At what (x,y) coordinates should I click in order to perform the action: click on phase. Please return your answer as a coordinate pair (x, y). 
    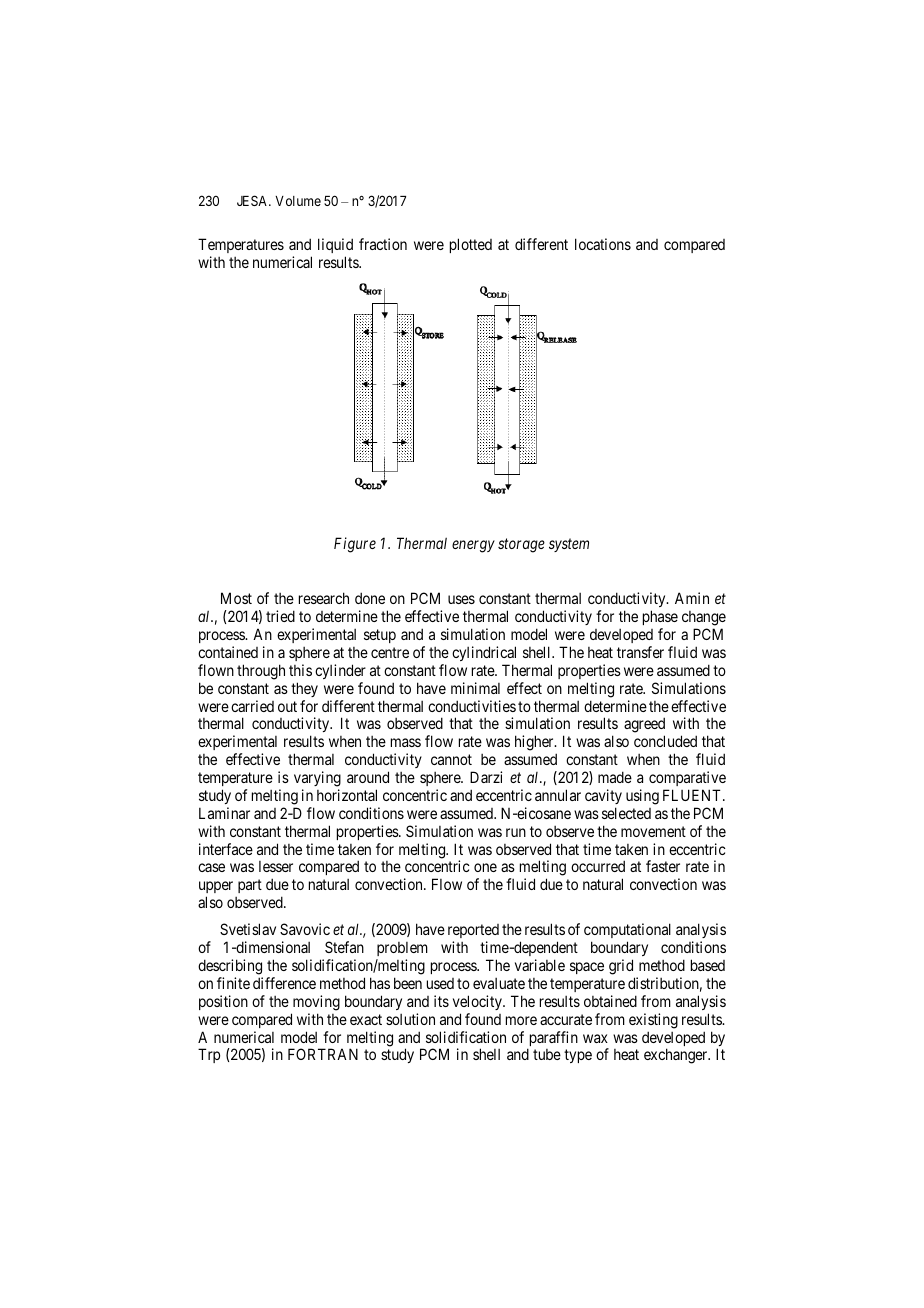
    Looking at the image, I should click on (660, 619).
